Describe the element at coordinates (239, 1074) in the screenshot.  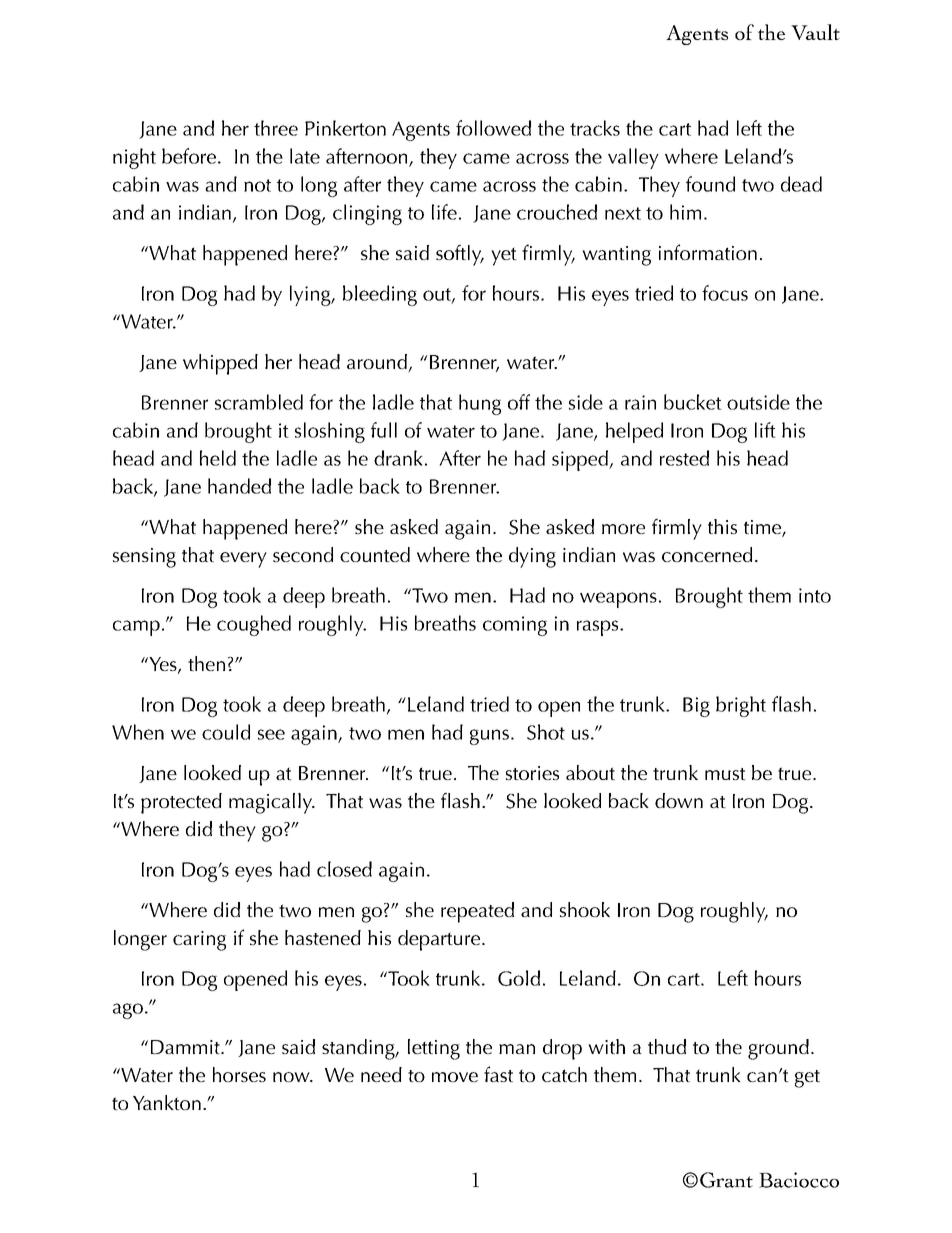
I see `horses` at that location.
